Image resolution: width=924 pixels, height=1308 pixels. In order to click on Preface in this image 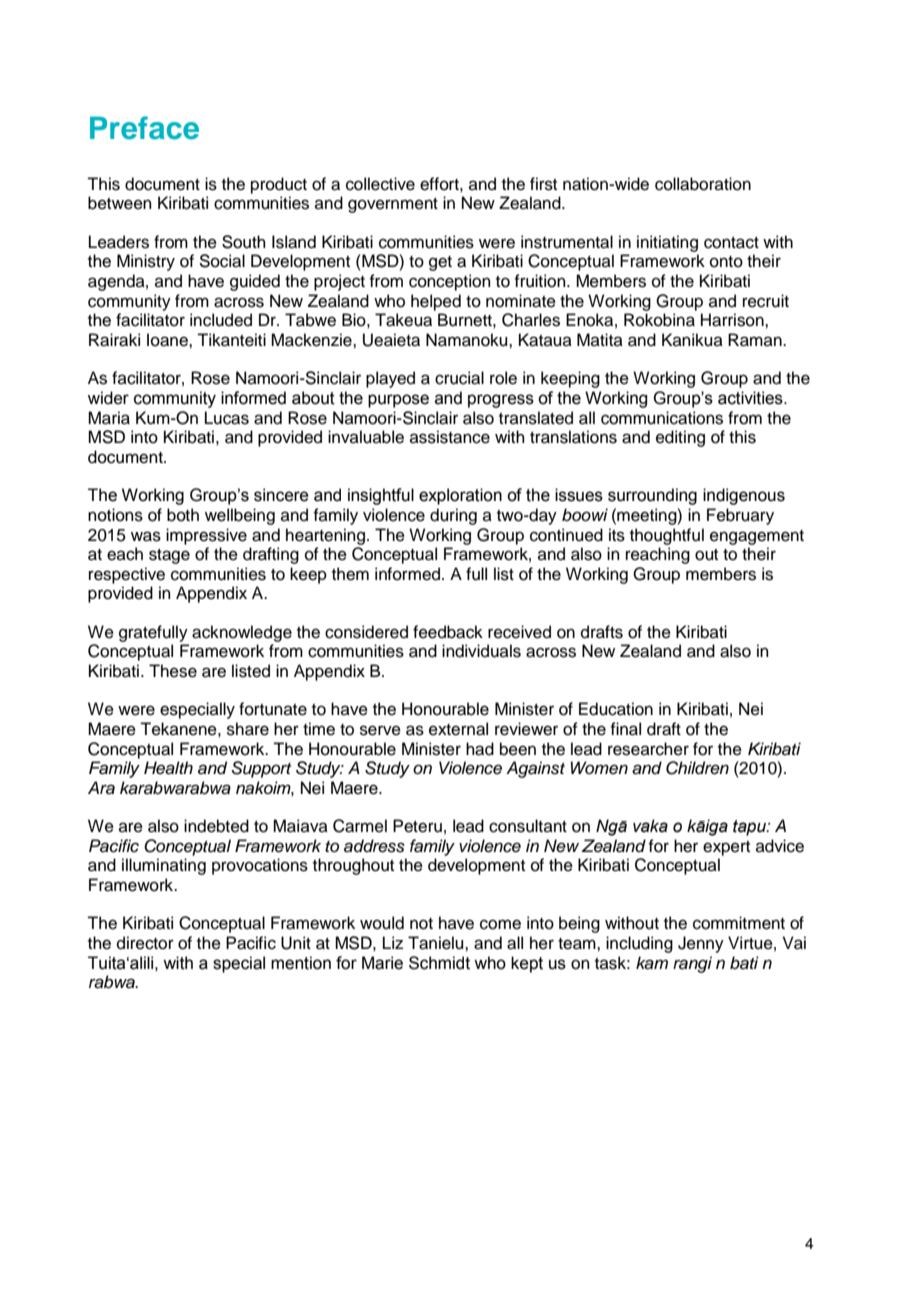, I will do `click(144, 128)`.
